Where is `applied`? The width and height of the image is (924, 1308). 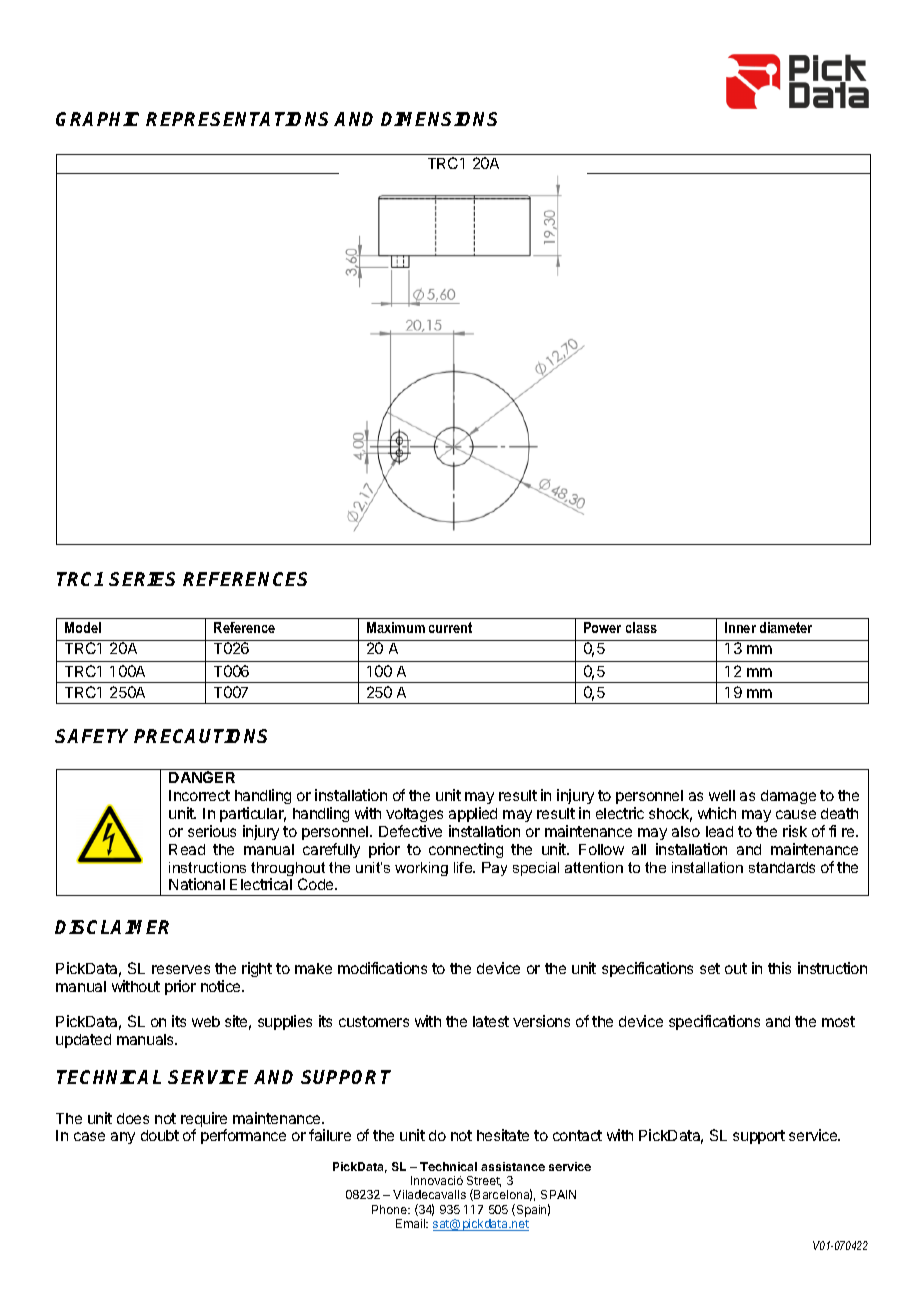
applied is located at coordinates (473, 814).
